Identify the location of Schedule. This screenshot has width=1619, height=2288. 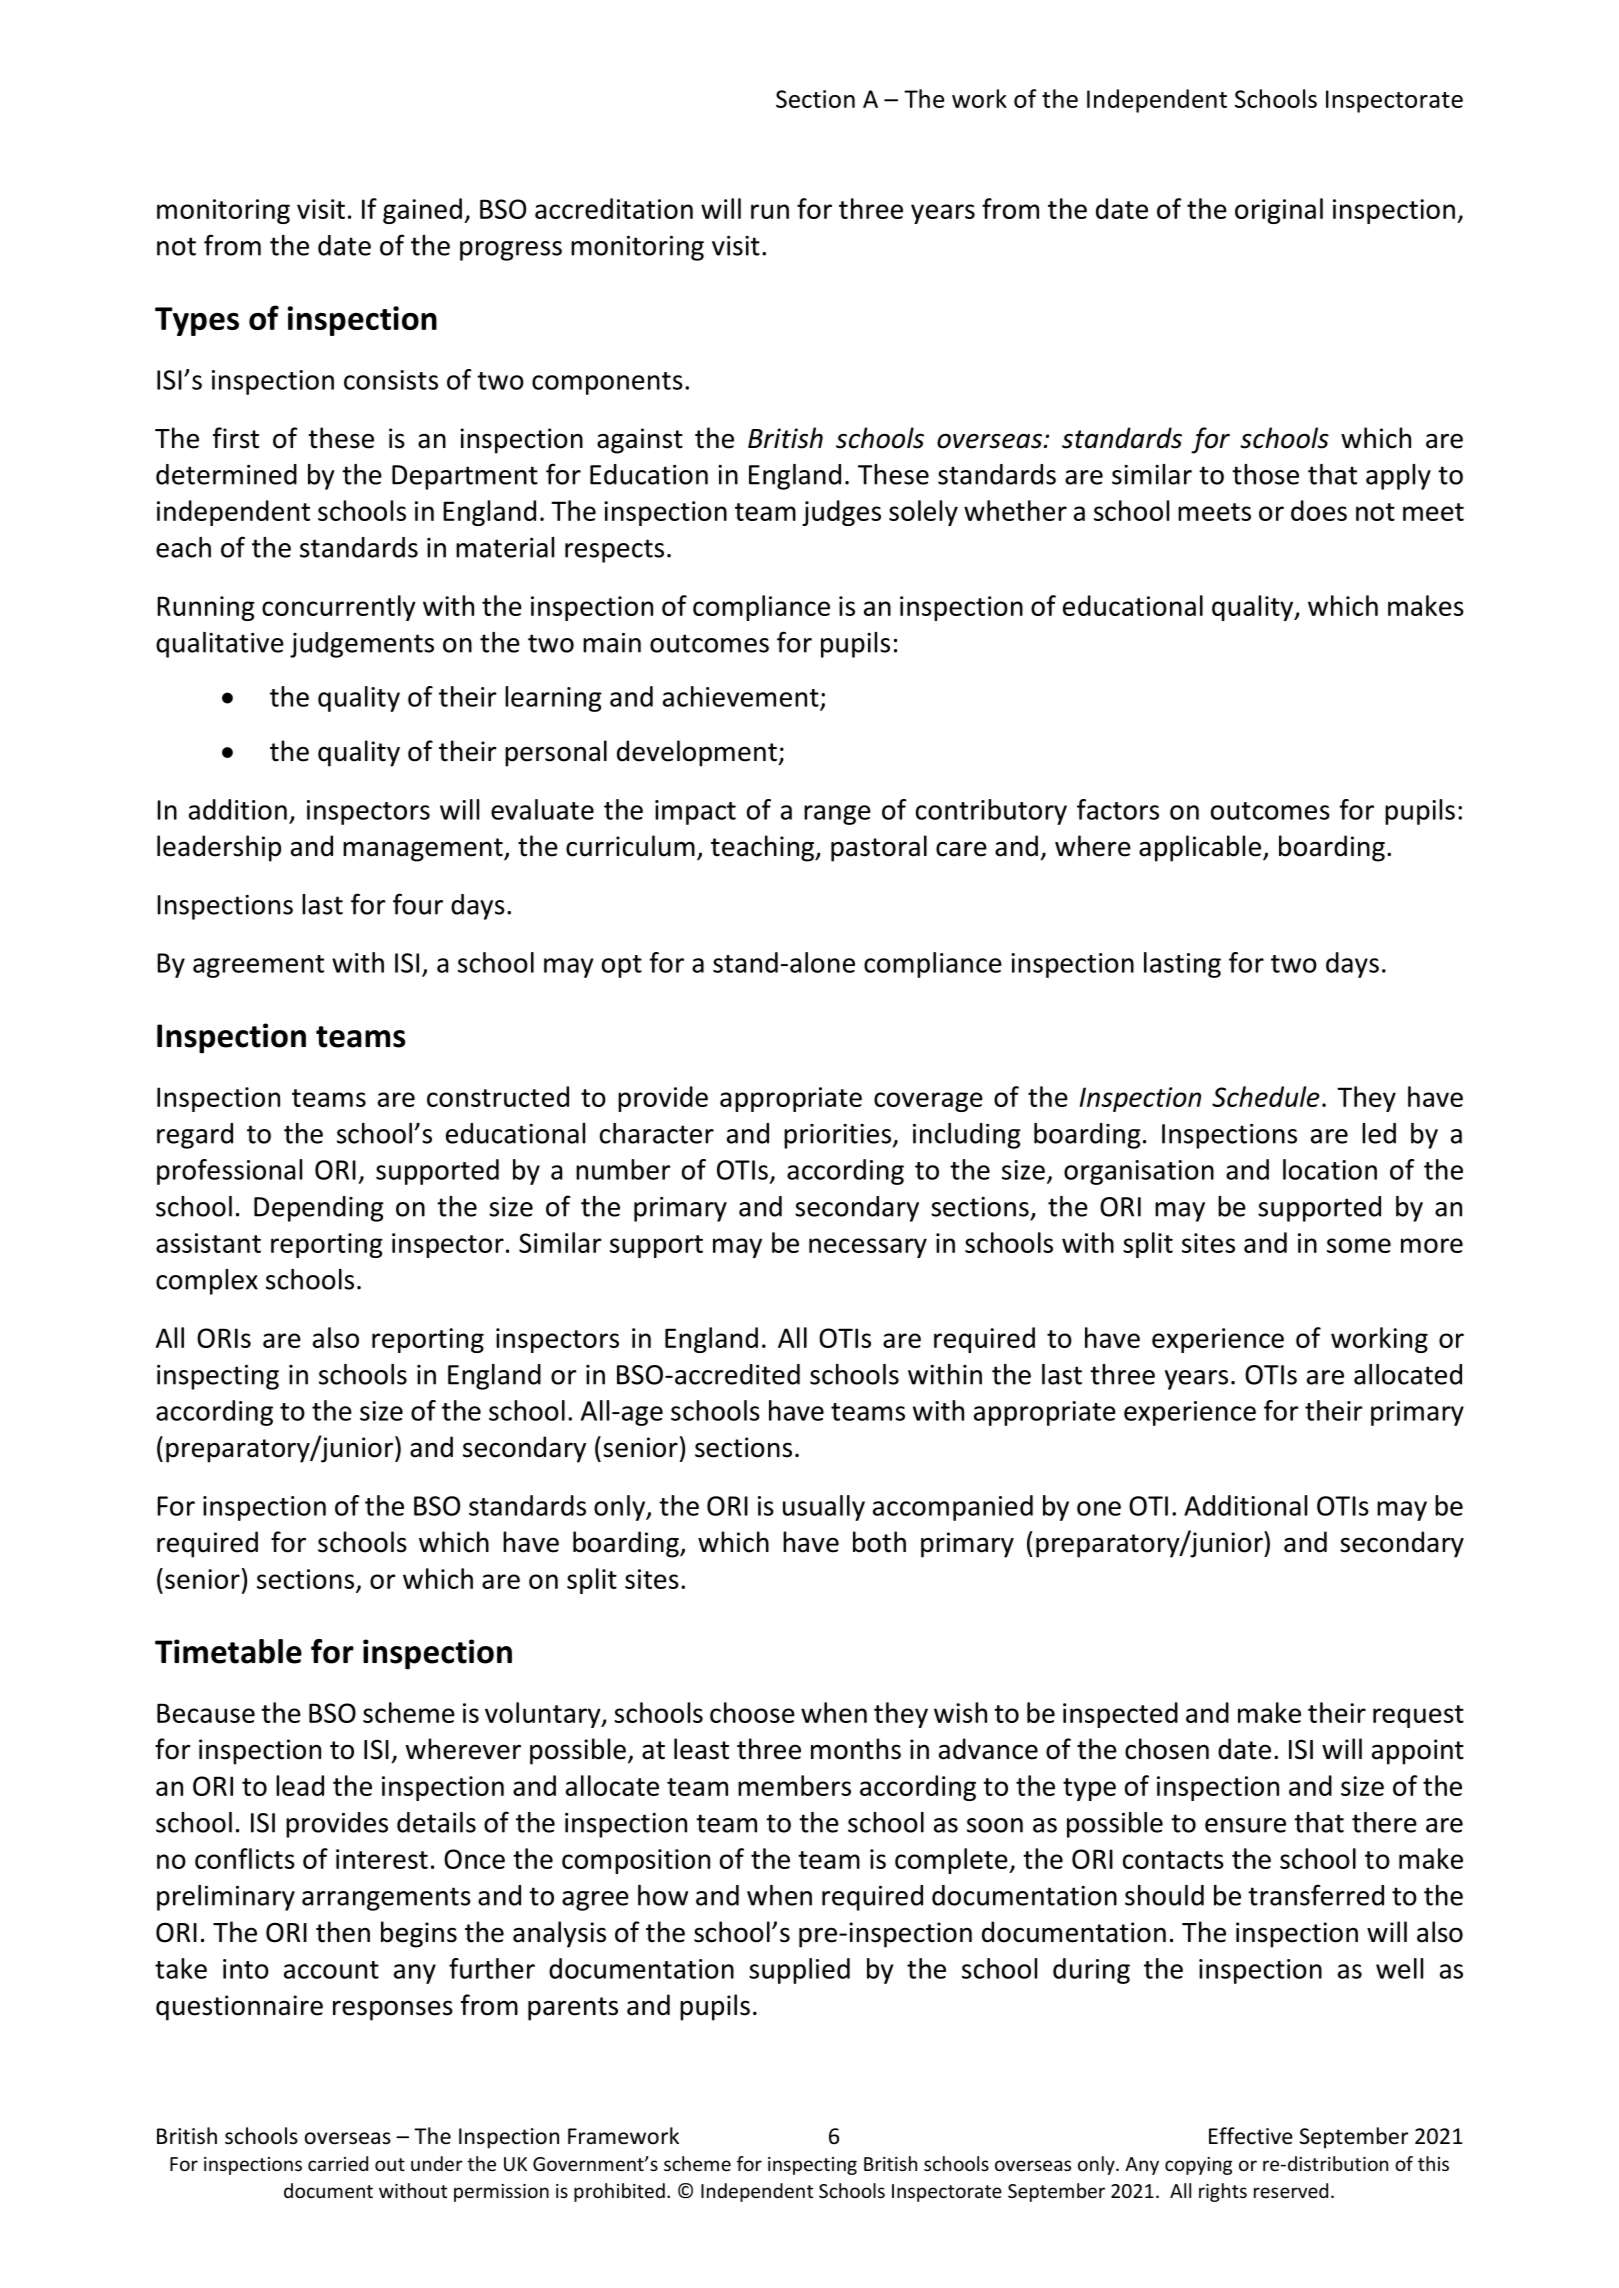
(1266, 1096).
